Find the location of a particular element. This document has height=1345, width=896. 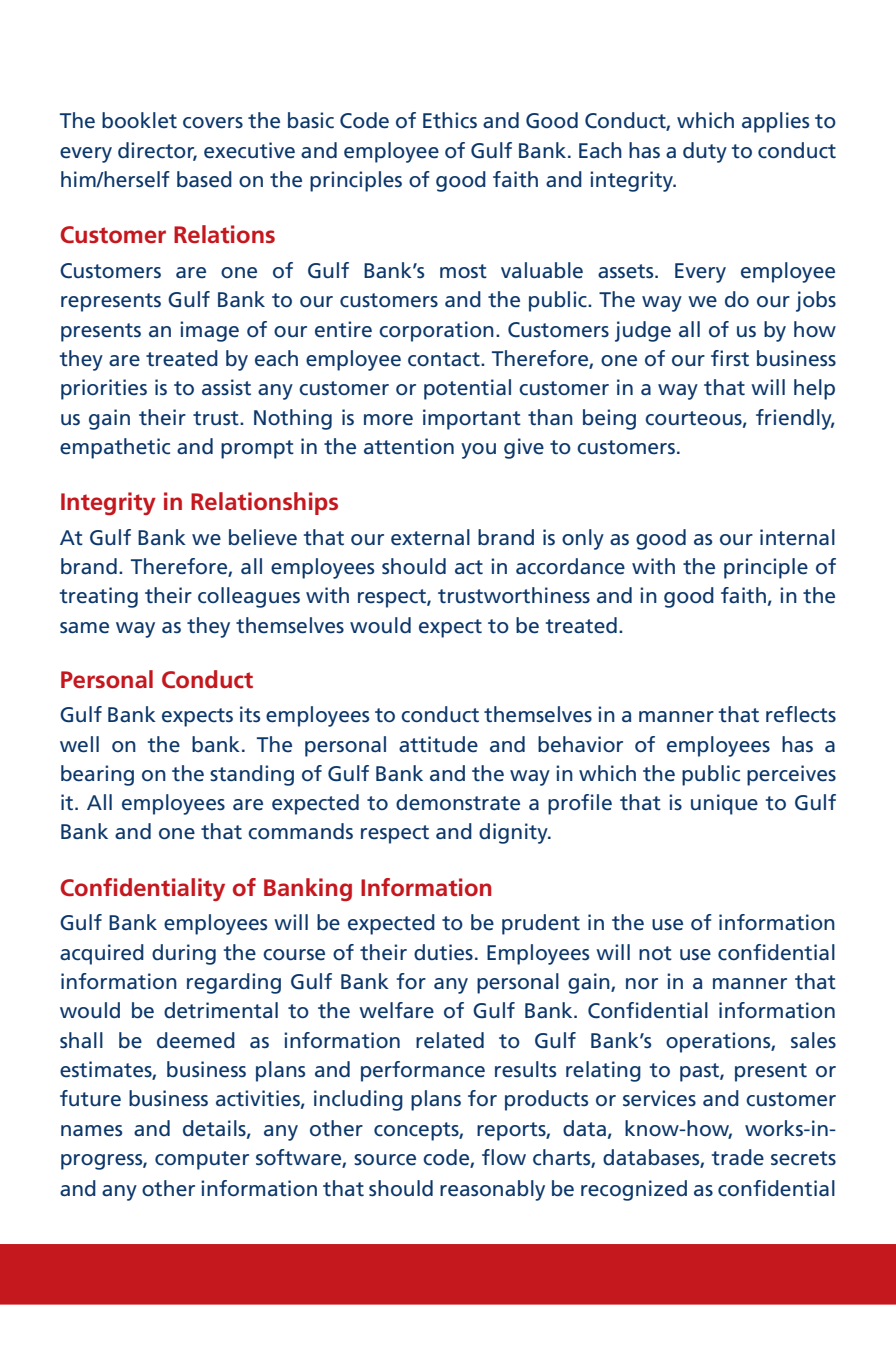

details is located at coordinates (215, 1129).
